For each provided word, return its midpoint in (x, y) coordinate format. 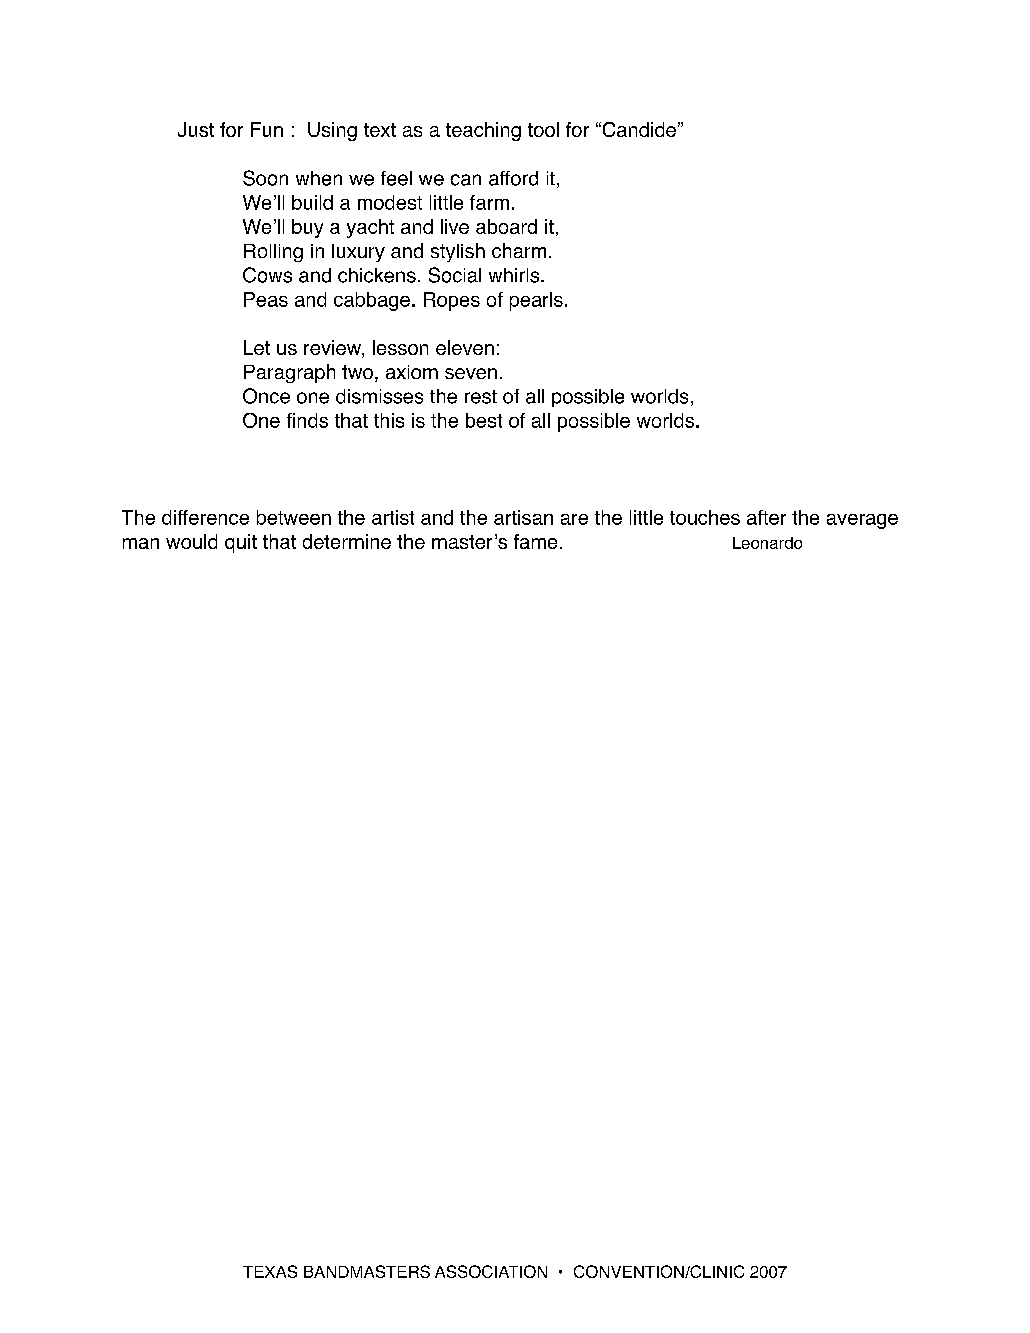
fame (535, 541)
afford (513, 178)
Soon (265, 178)
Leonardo (767, 543)
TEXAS (270, 1271)
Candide (638, 129)
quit (241, 543)
